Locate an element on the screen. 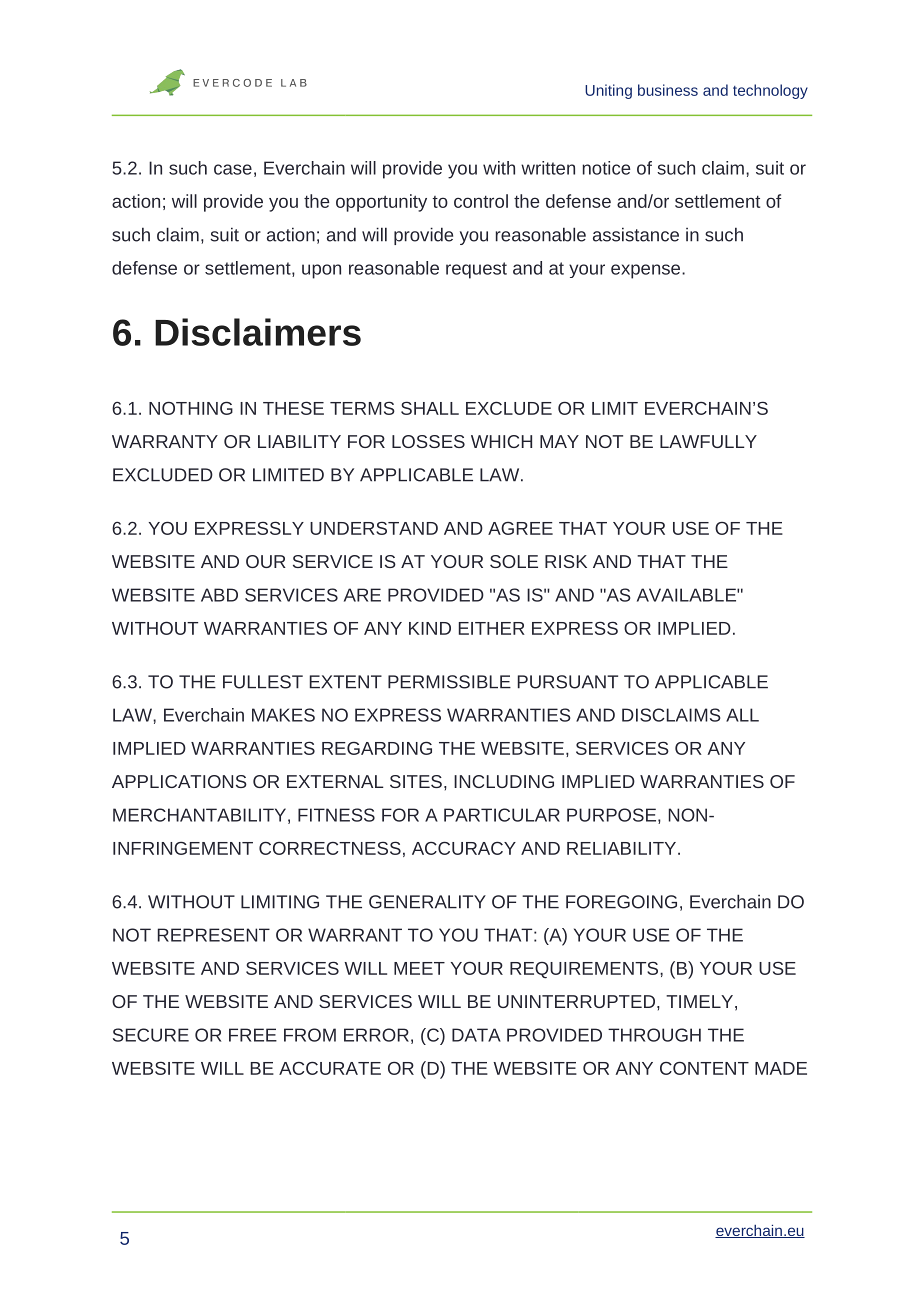 This screenshot has height=1307, width=924. DATA is located at coordinates (476, 1035).
